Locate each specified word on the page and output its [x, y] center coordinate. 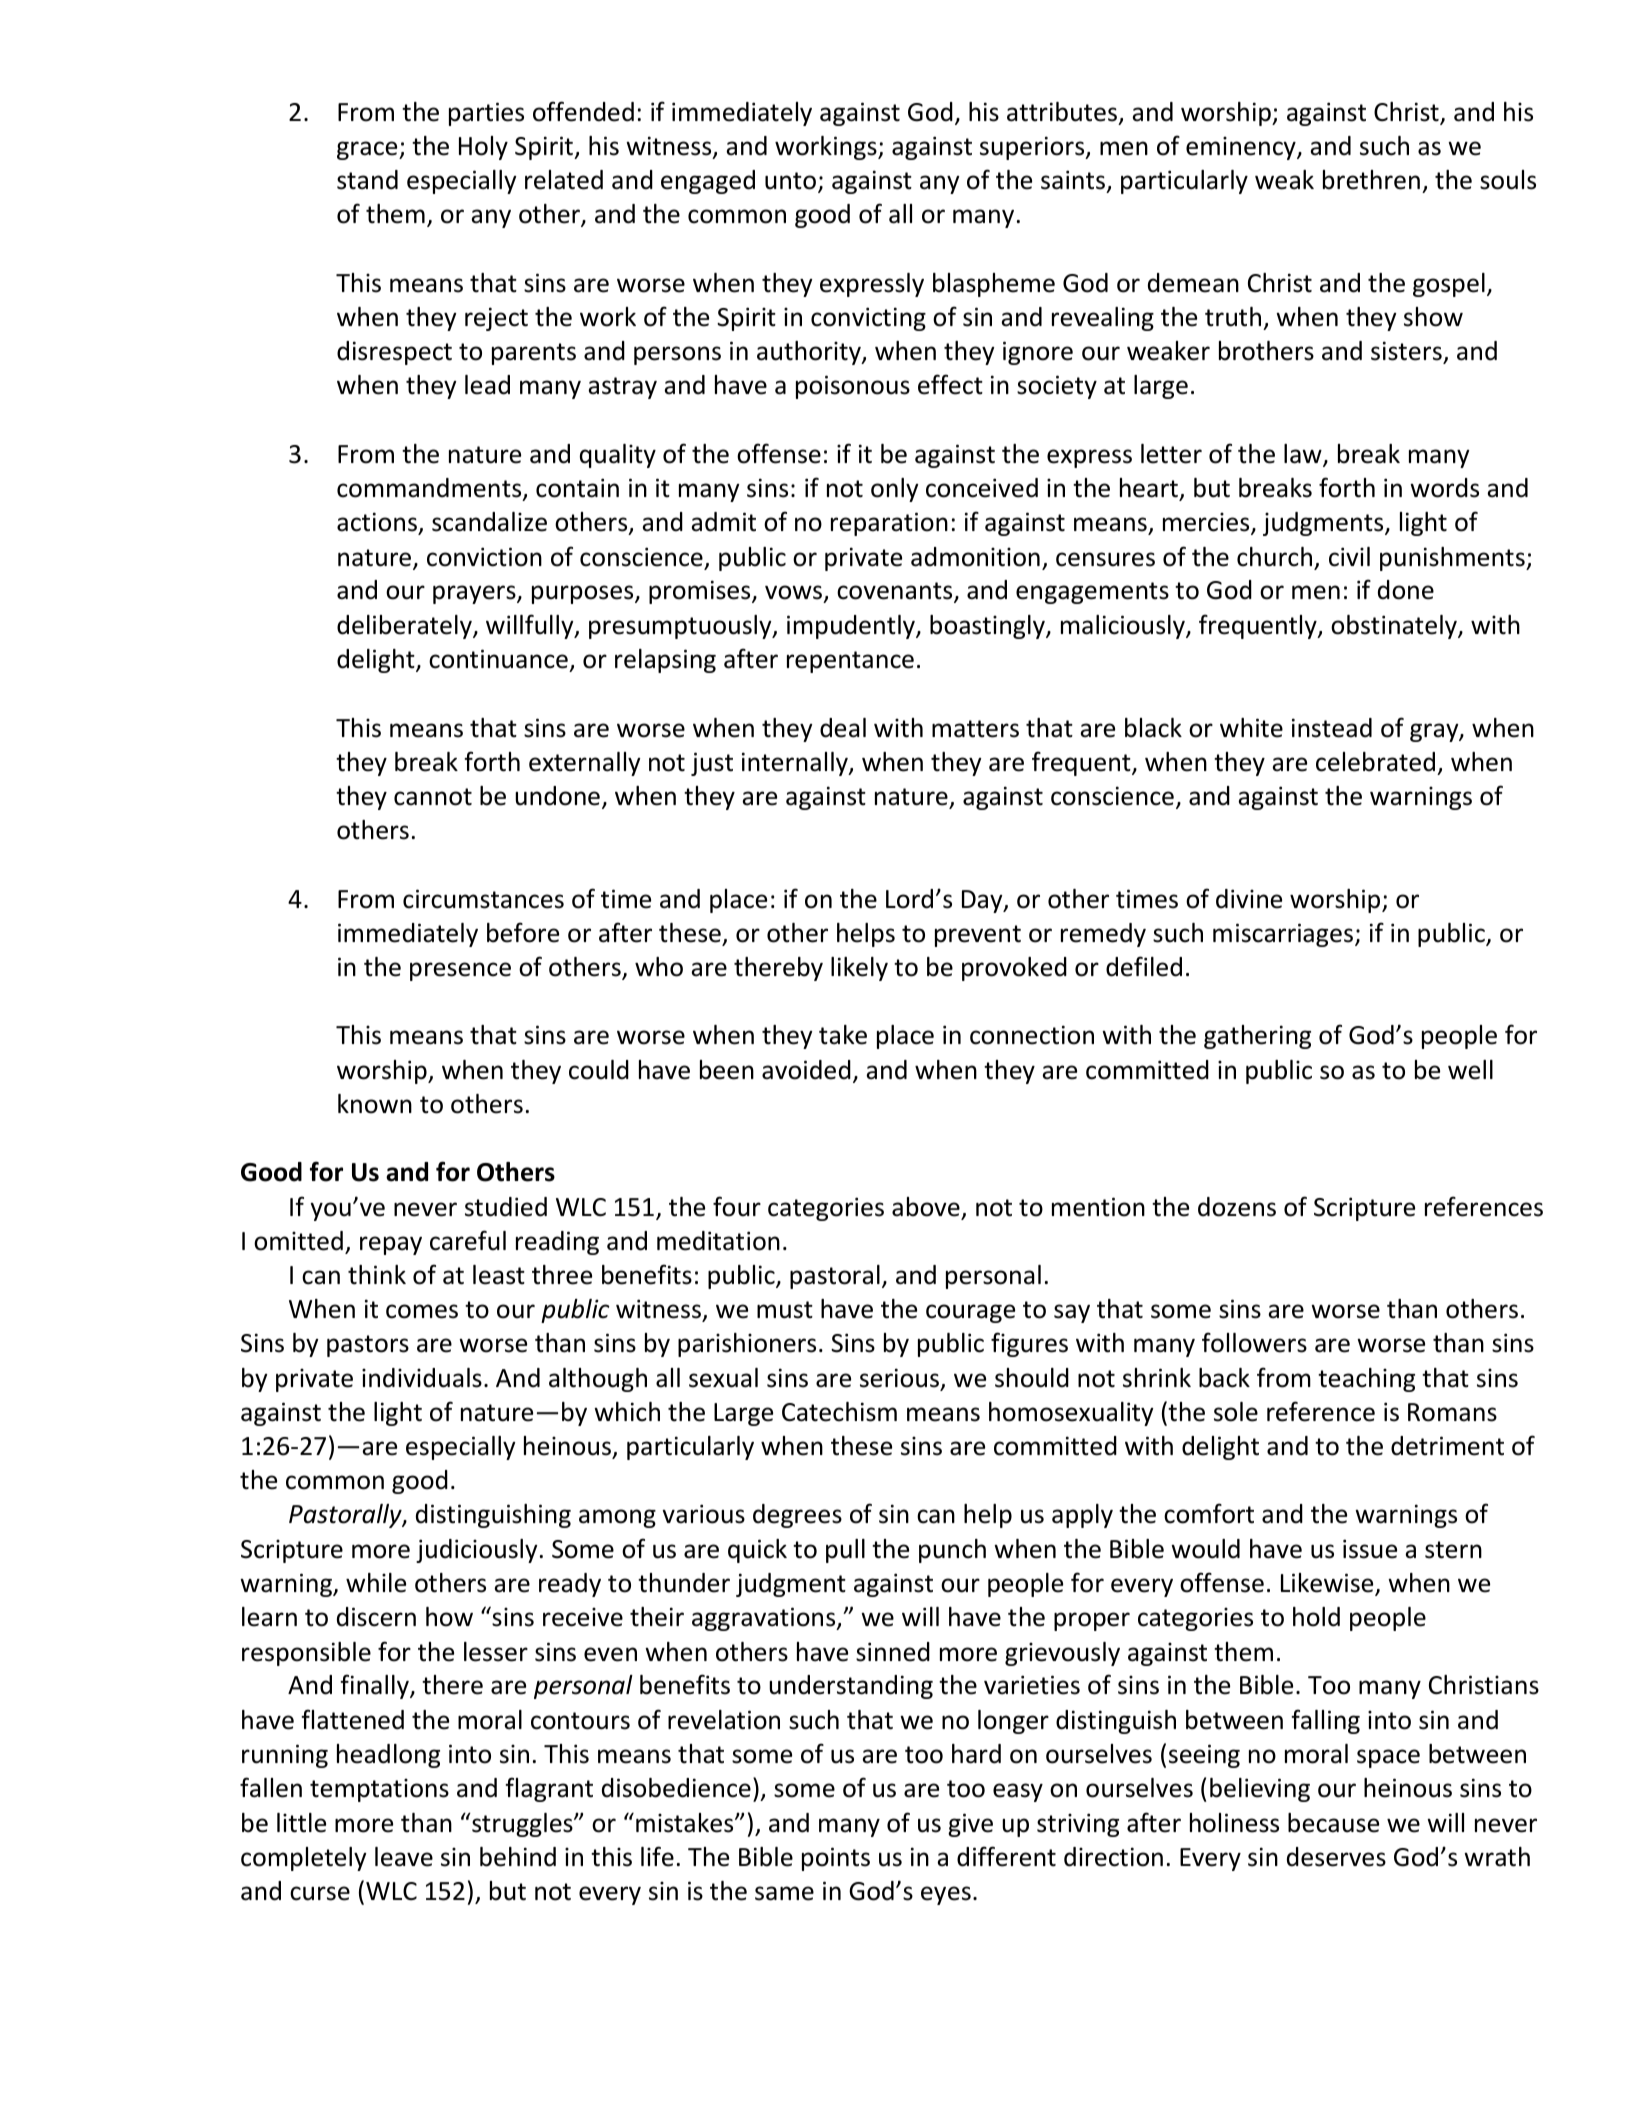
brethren [1371, 180]
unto [790, 181]
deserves [1336, 1857]
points [836, 1859]
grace [368, 150]
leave [404, 1857]
